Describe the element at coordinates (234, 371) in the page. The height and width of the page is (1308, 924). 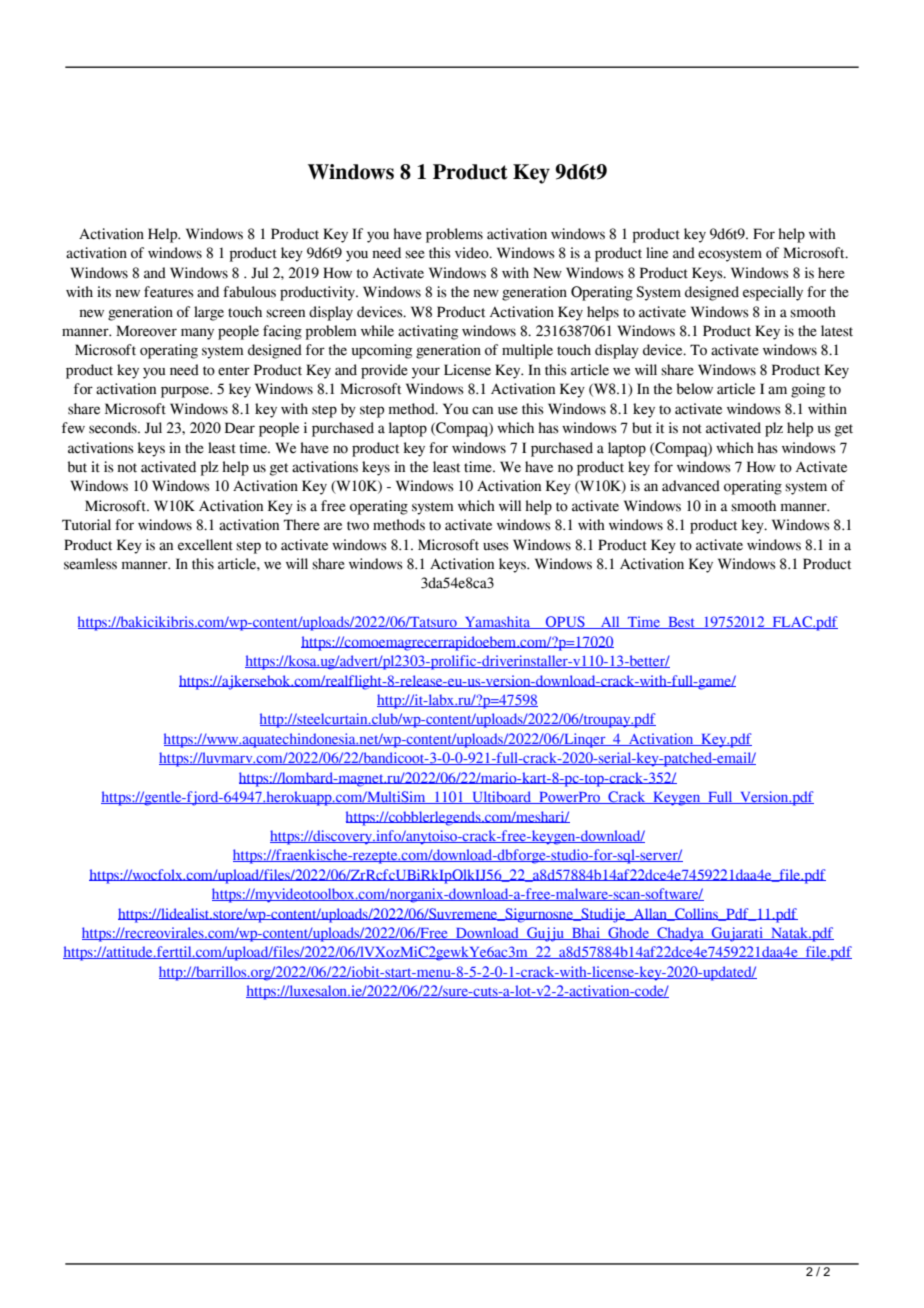
I see `enter` at that location.
